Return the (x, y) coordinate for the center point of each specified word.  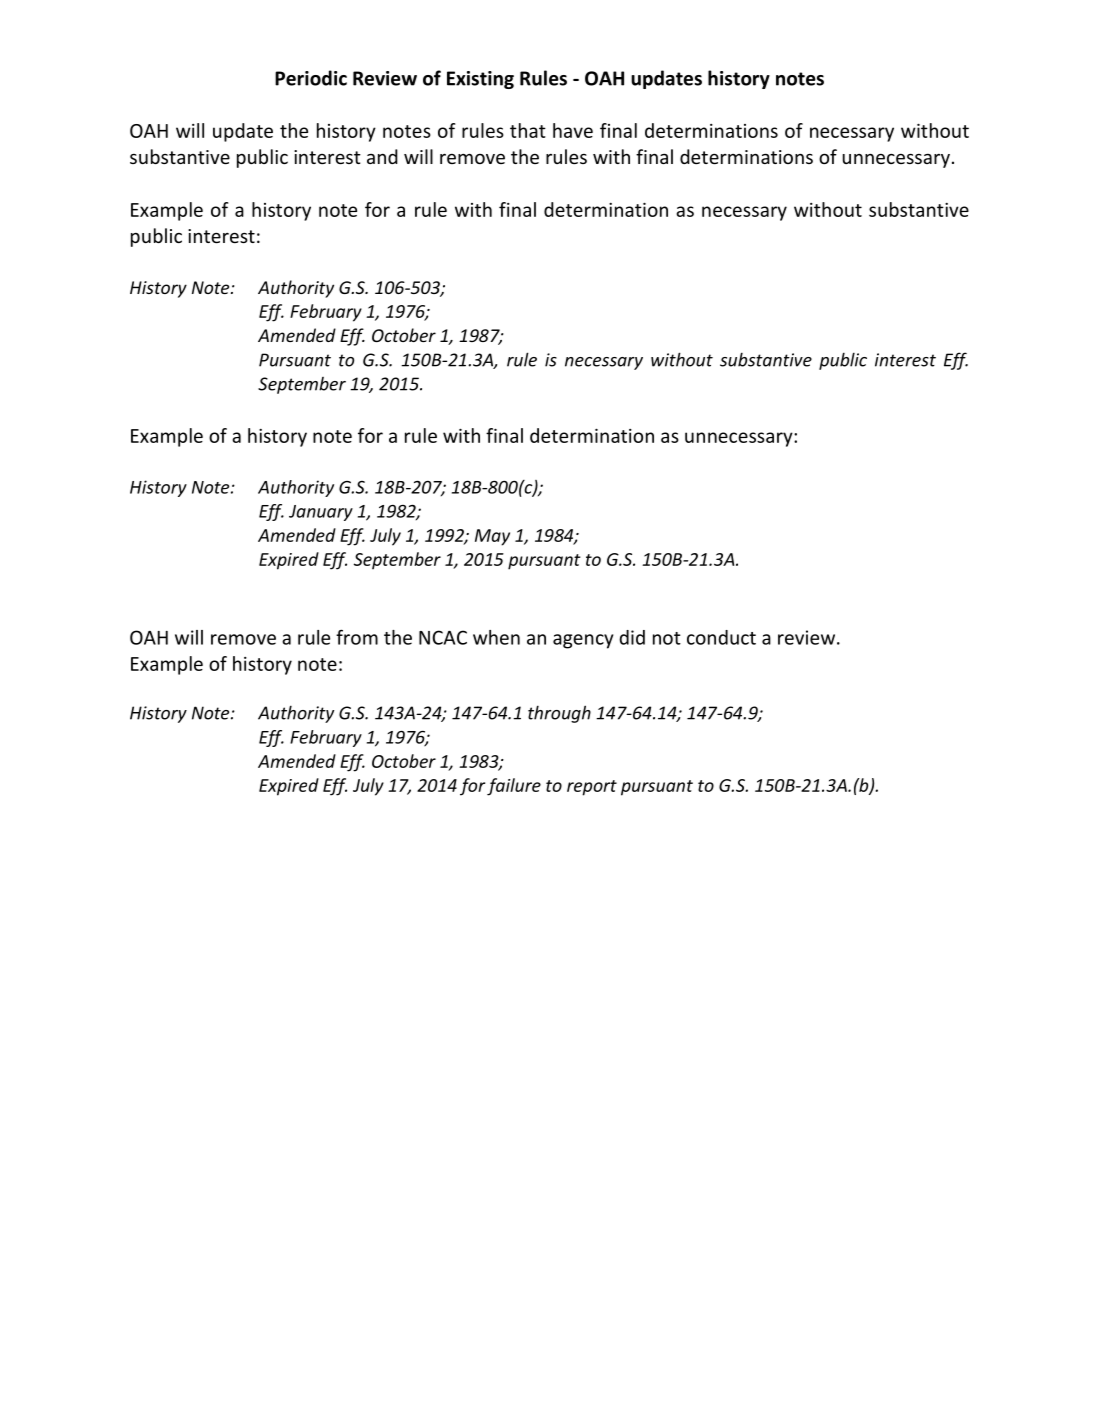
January (321, 513)
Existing (480, 80)
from (357, 637)
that (528, 130)
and (382, 156)
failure (514, 787)
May (492, 537)
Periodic (311, 78)
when (496, 637)
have (573, 130)
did (632, 637)
